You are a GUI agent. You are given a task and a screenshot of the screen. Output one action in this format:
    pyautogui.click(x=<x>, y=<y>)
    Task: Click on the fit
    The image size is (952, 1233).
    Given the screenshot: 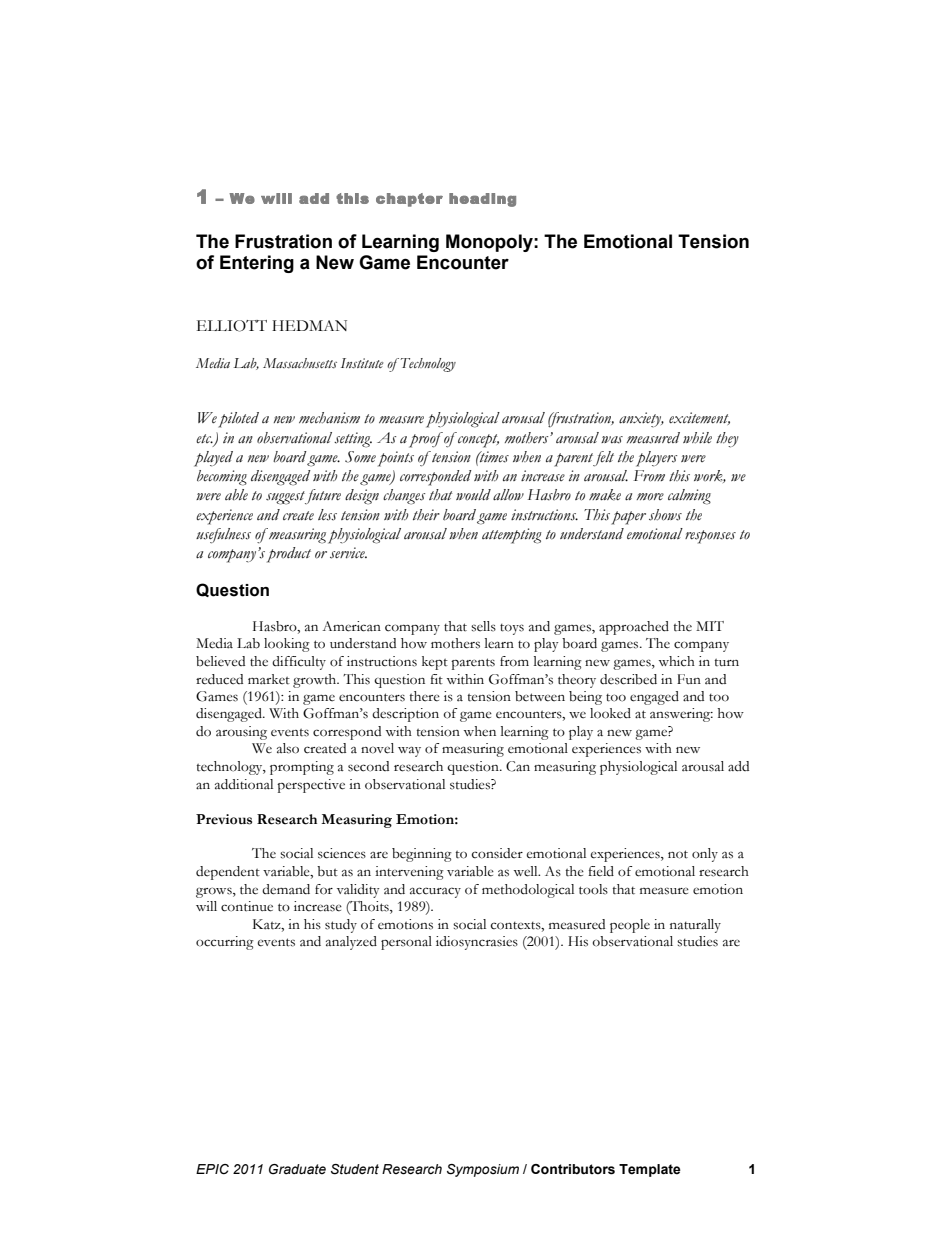 What is the action you would take?
    pyautogui.click(x=436, y=679)
